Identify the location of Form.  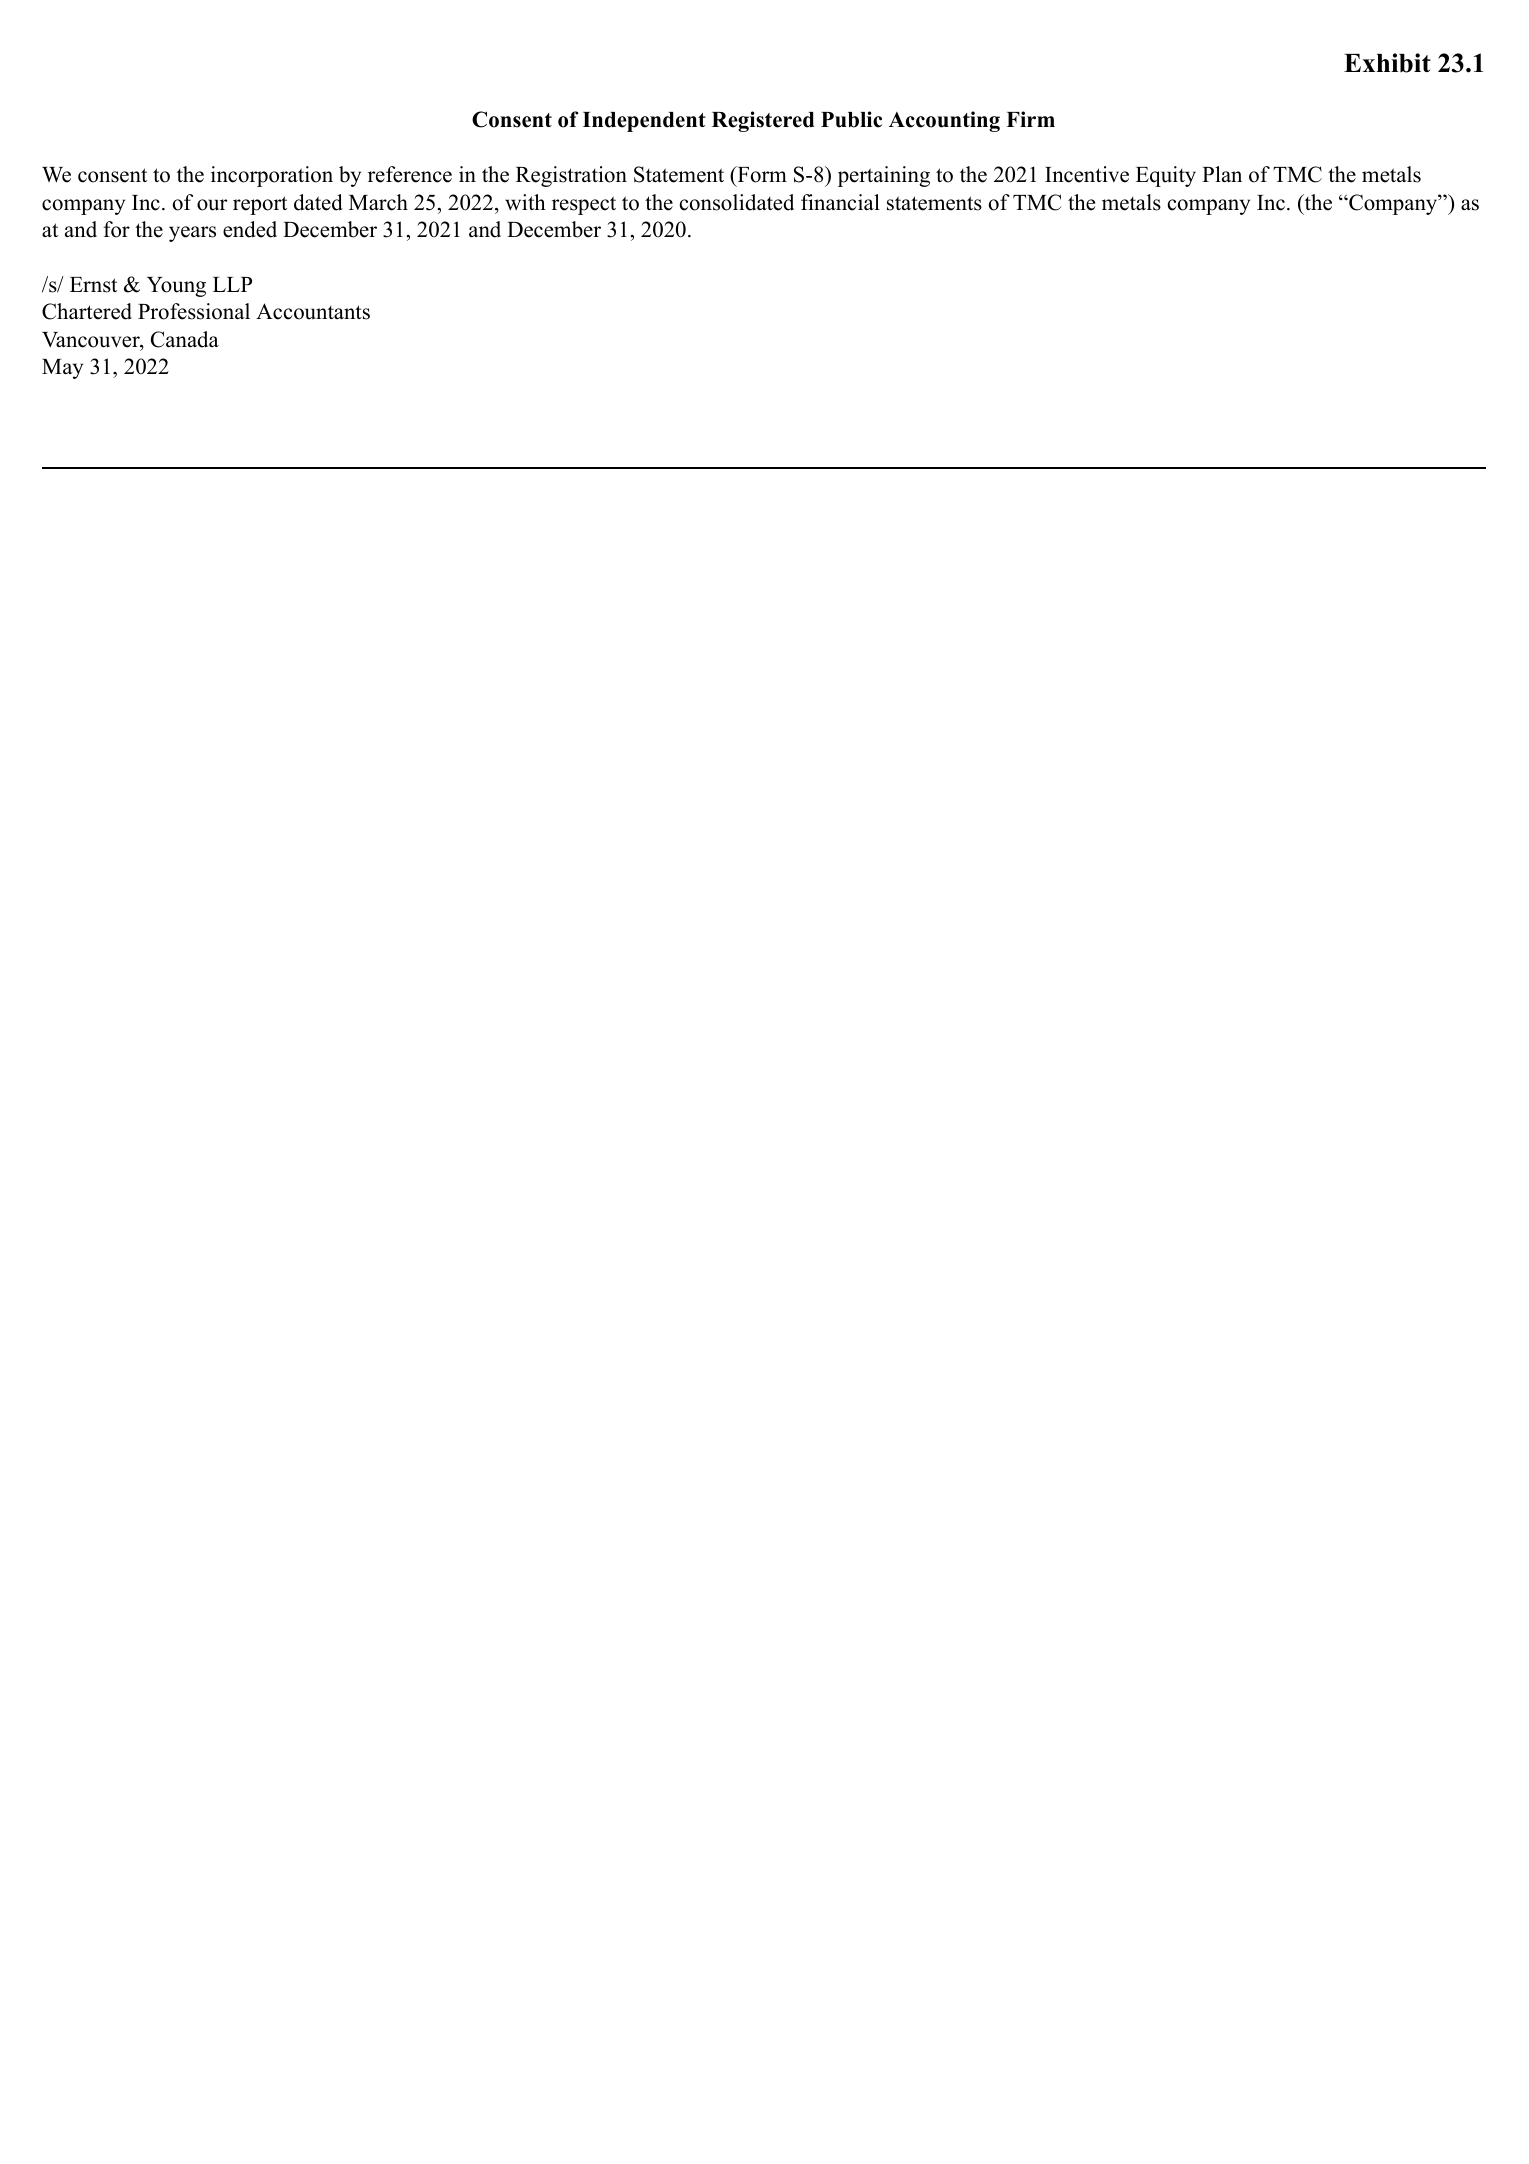
(761, 174).
